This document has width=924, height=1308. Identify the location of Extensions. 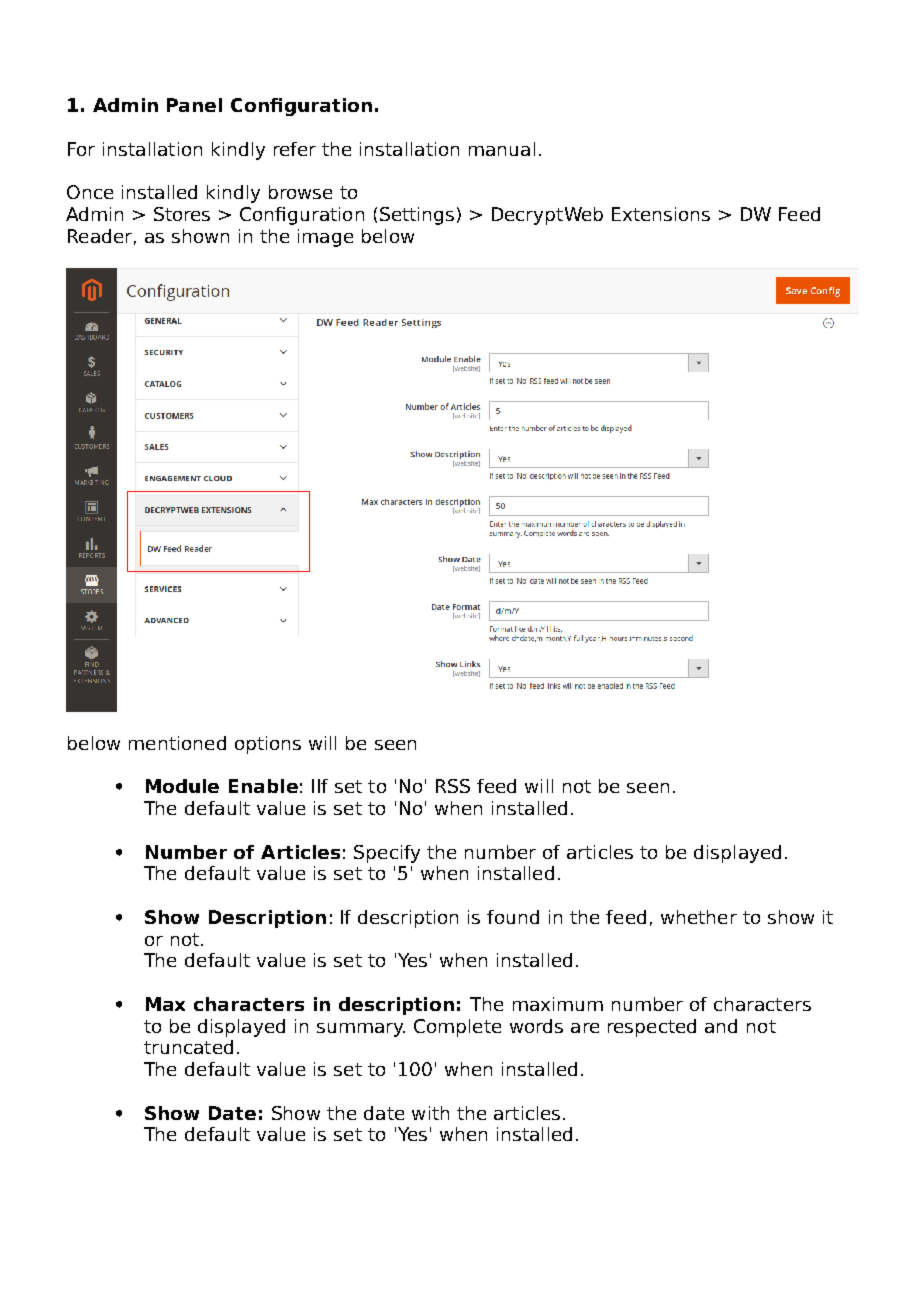
(661, 214).
